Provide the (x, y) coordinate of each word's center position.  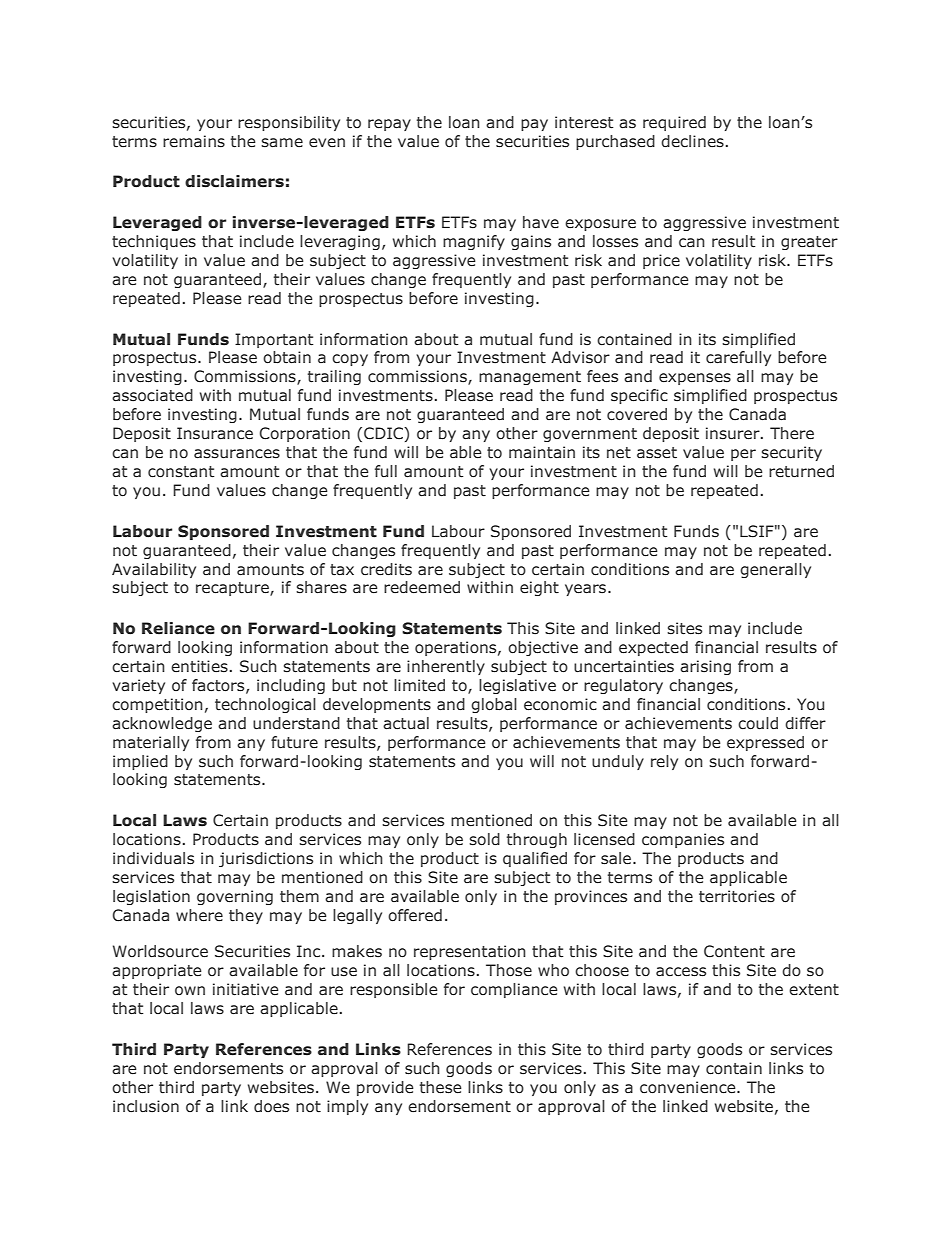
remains (194, 141)
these (441, 1087)
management (530, 378)
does (271, 1106)
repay (389, 125)
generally (775, 570)
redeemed (422, 587)
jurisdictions (266, 859)
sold (484, 839)
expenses (695, 379)
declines (692, 141)
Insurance (215, 433)
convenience (689, 1087)
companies (683, 840)
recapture (233, 589)
